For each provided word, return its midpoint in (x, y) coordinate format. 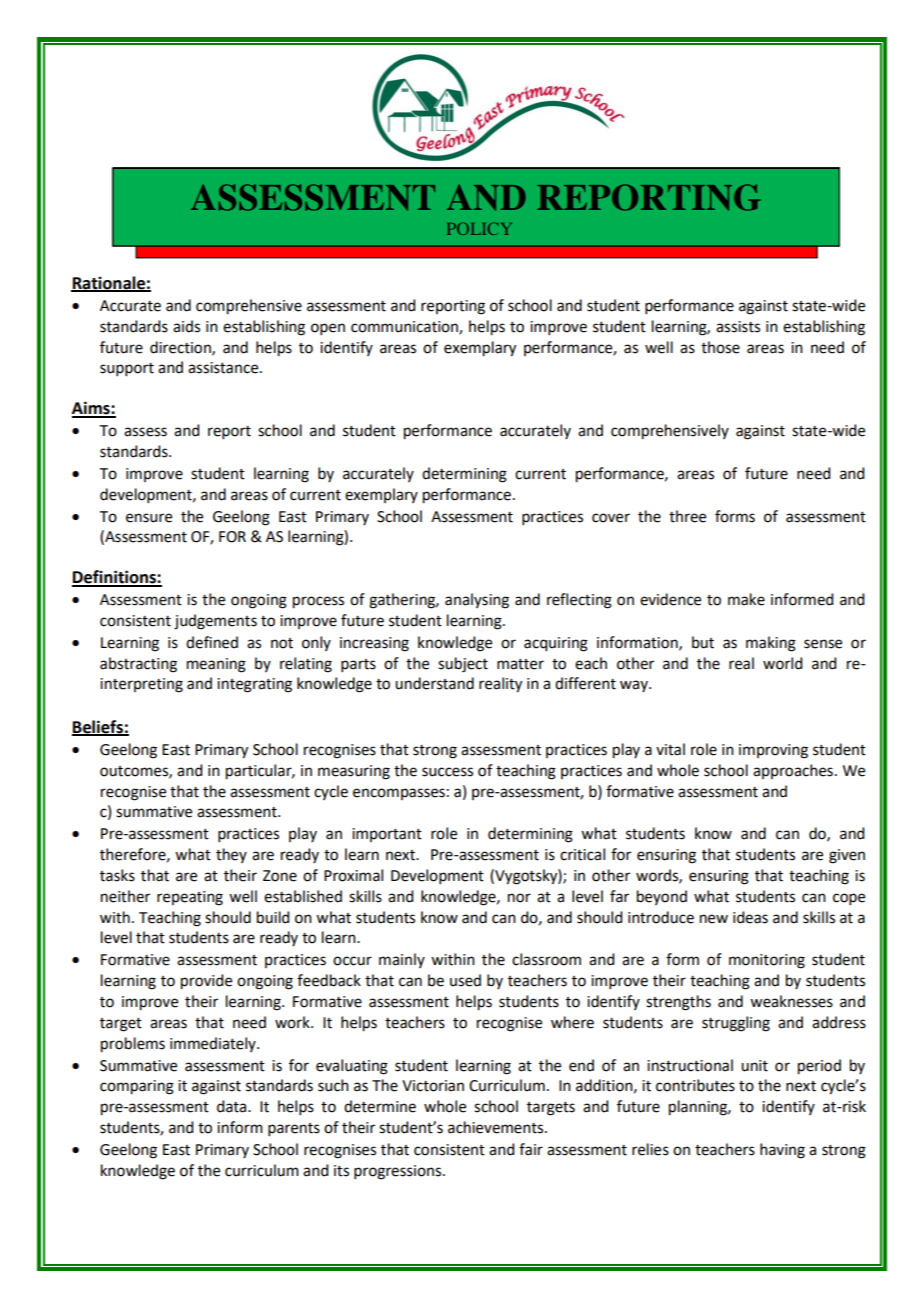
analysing (477, 601)
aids (186, 326)
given (847, 856)
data (233, 1106)
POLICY (479, 228)
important (387, 835)
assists (738, 327)
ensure (149, 518)
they (231, 855)
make (746, 599)
